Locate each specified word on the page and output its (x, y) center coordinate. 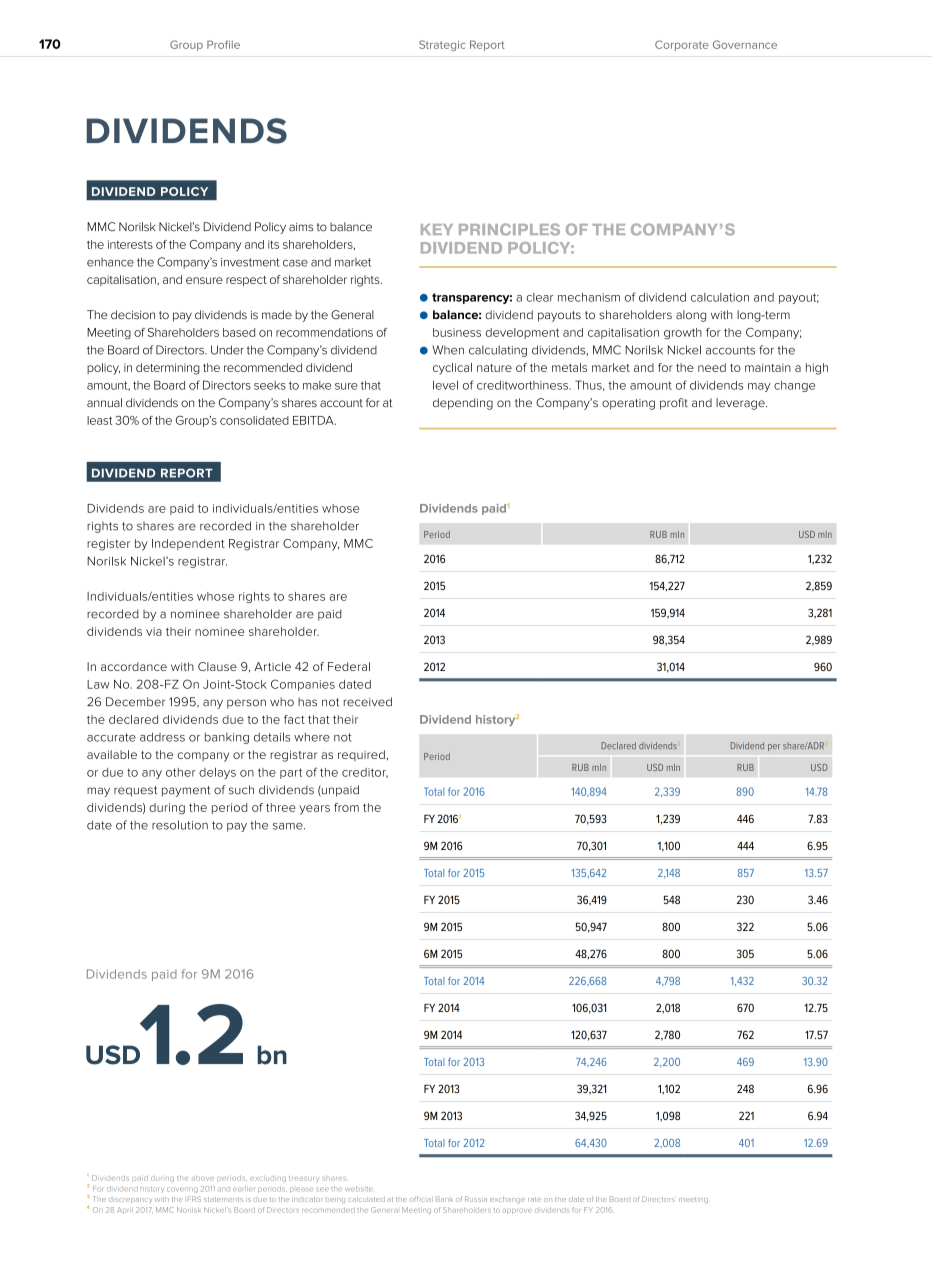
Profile (223, 44)
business (457, 332)
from (346, 807)
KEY (437, 229)
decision (133, 315)
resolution (180, 825)
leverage (741, 404)
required (361, 755)
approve (517, 1211)
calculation (720, 297)
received (368, 702)
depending (463, 404)
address (162, 737)
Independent (188, 544)
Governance (745, 44)
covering (182, 1190)
